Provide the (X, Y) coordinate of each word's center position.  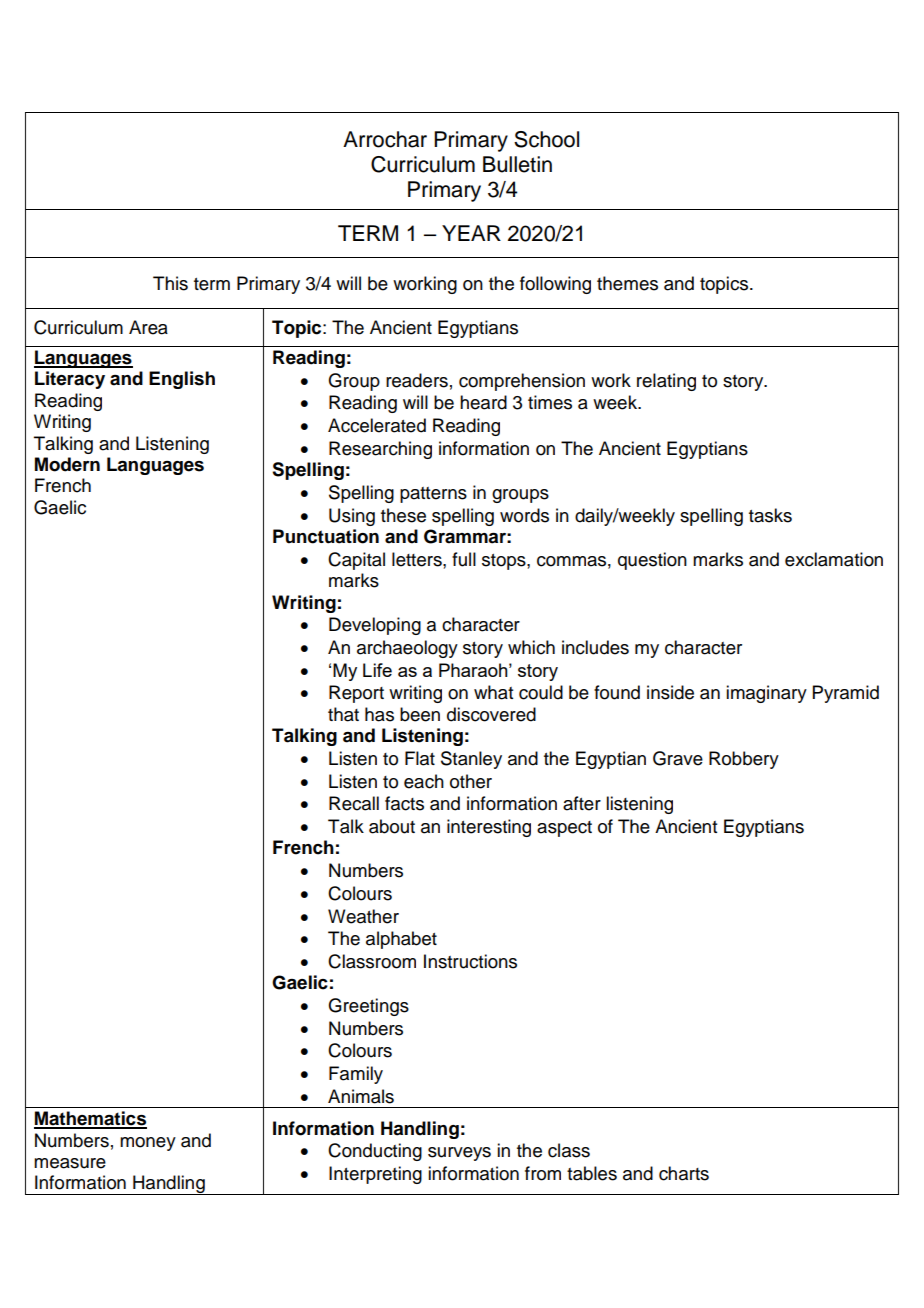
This (170, 283)
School (546, 139)
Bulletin (517, 164)
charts (684, 1173)
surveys (459, 1154)
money (148, 1144)
